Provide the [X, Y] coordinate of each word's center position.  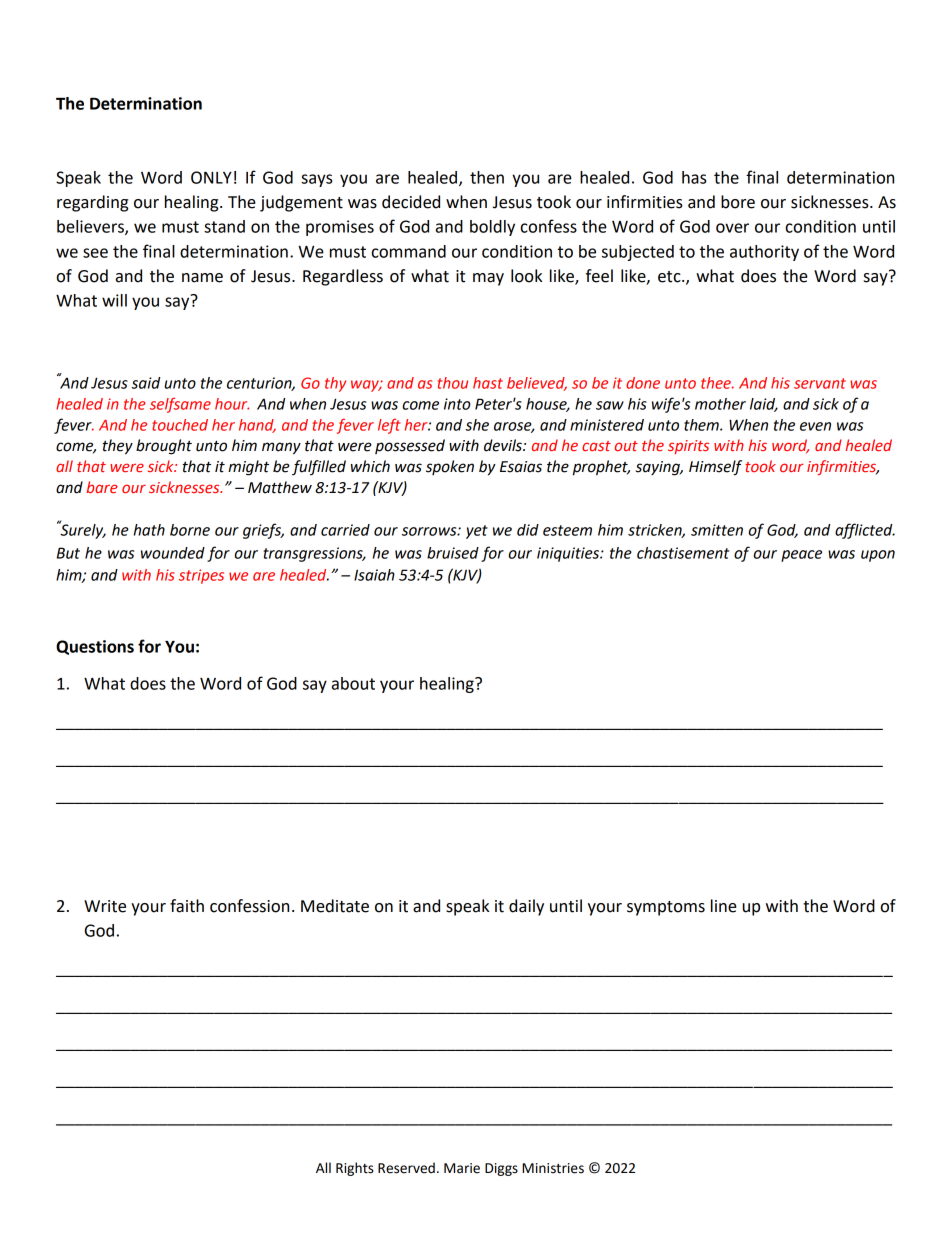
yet [477, 532]
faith [187, 906]
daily [526, 907]
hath [149, 530]
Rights [355, 1169]
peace [801, 556]
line [724, 906]
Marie [462, 1168]
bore [738, 202]
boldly [492, 228]
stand [224, 226]
